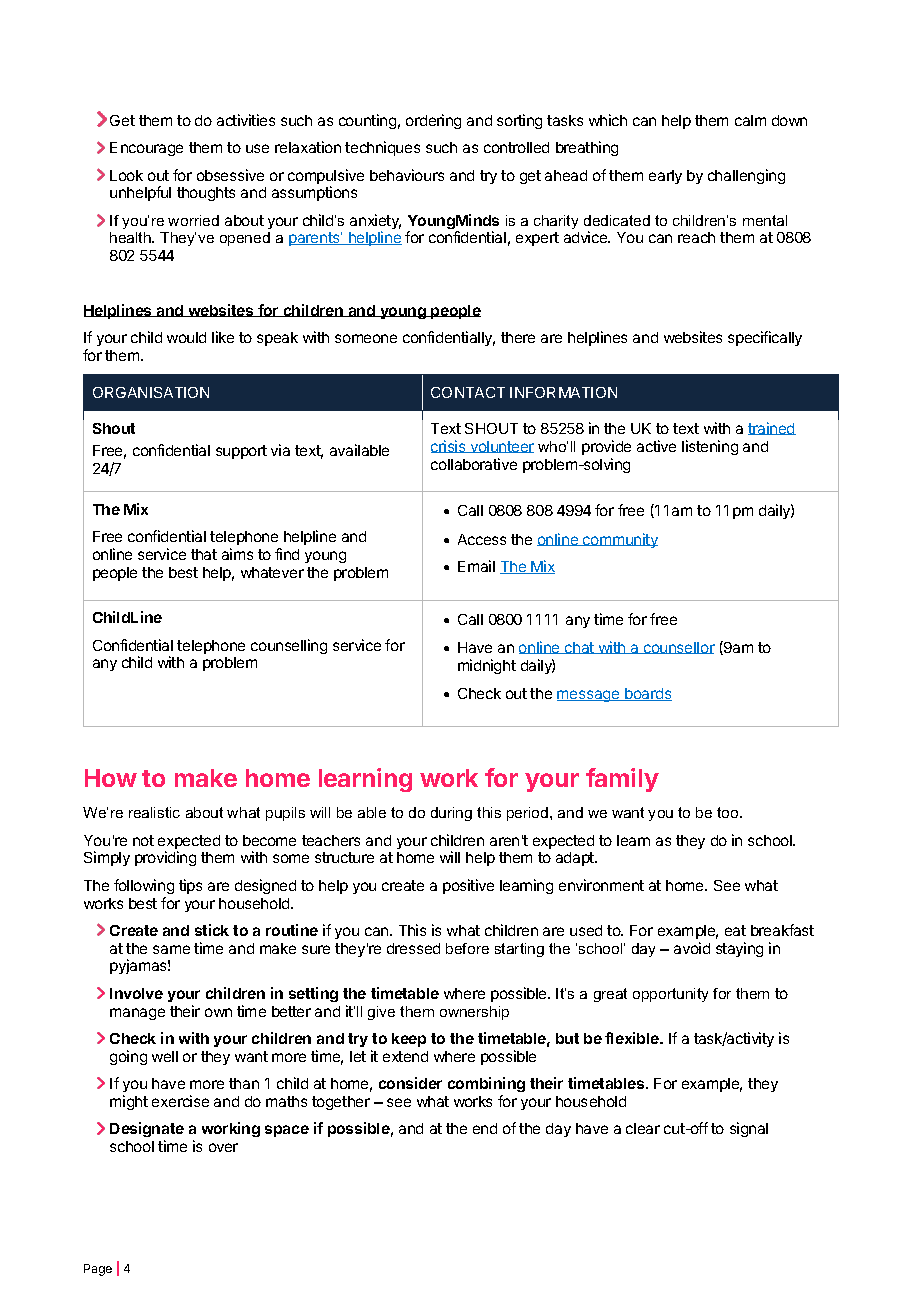  Describe the element at coordinates (710, 447) in the page. I see `listening` at that location.
